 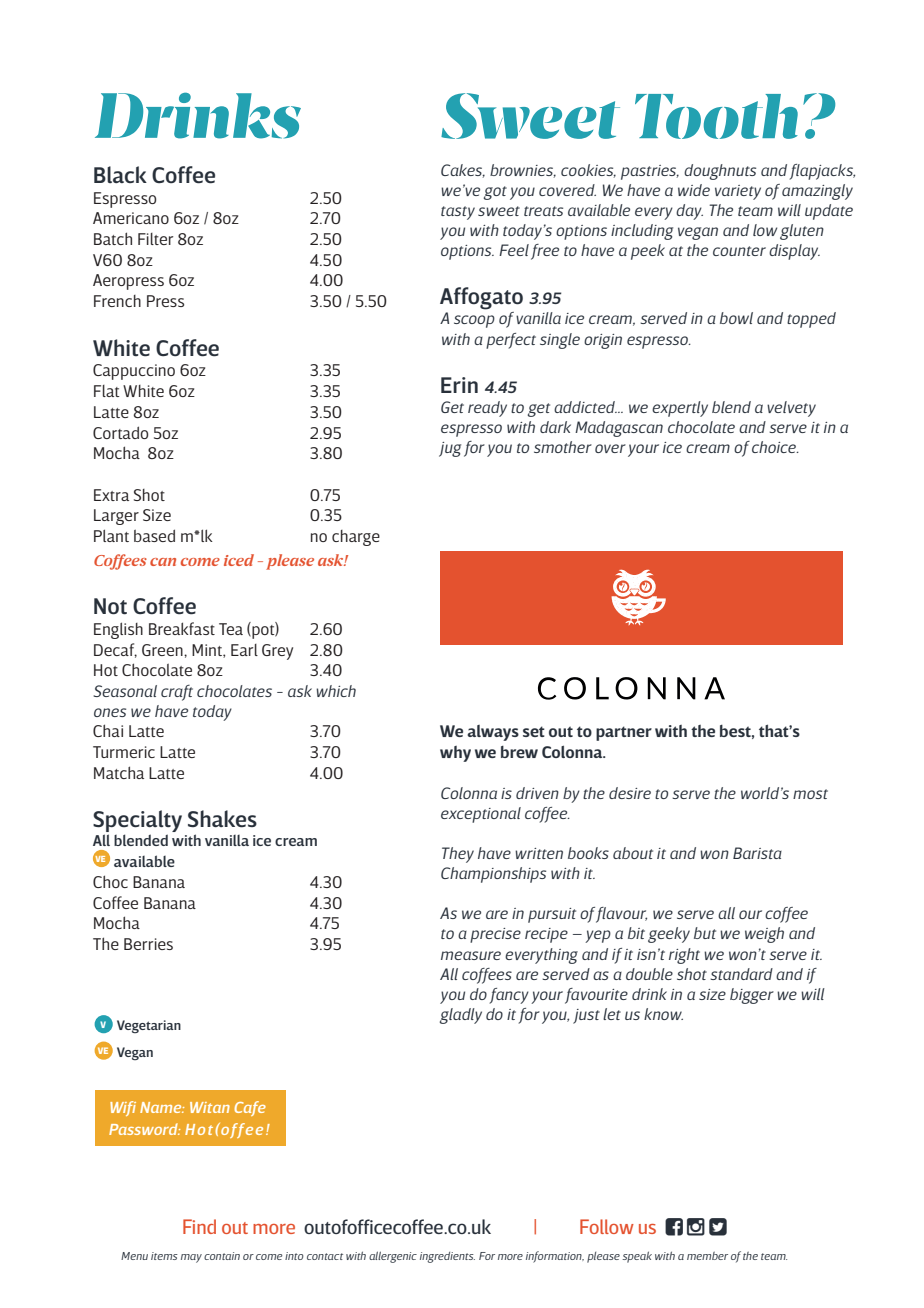 I want to click on Cakes, so click(x=463, y=171).
